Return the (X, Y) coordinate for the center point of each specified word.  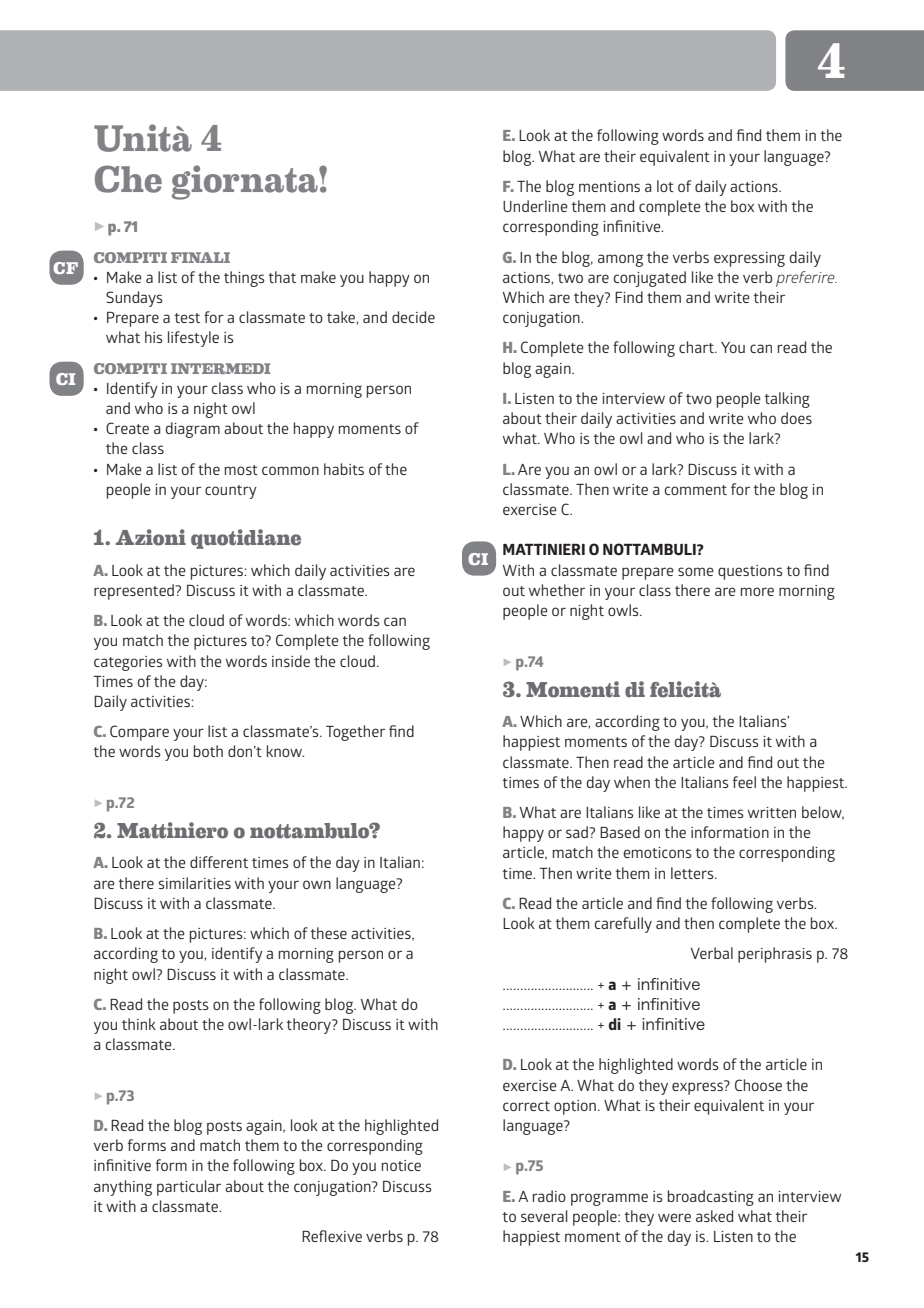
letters (693, 873)
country (231, 492)
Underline (535, 206)
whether (557, 590)
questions (750, 572)
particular (189, 1188)
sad (577, 832)
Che (128, 179)
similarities (195, 883)
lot (665, 186)
